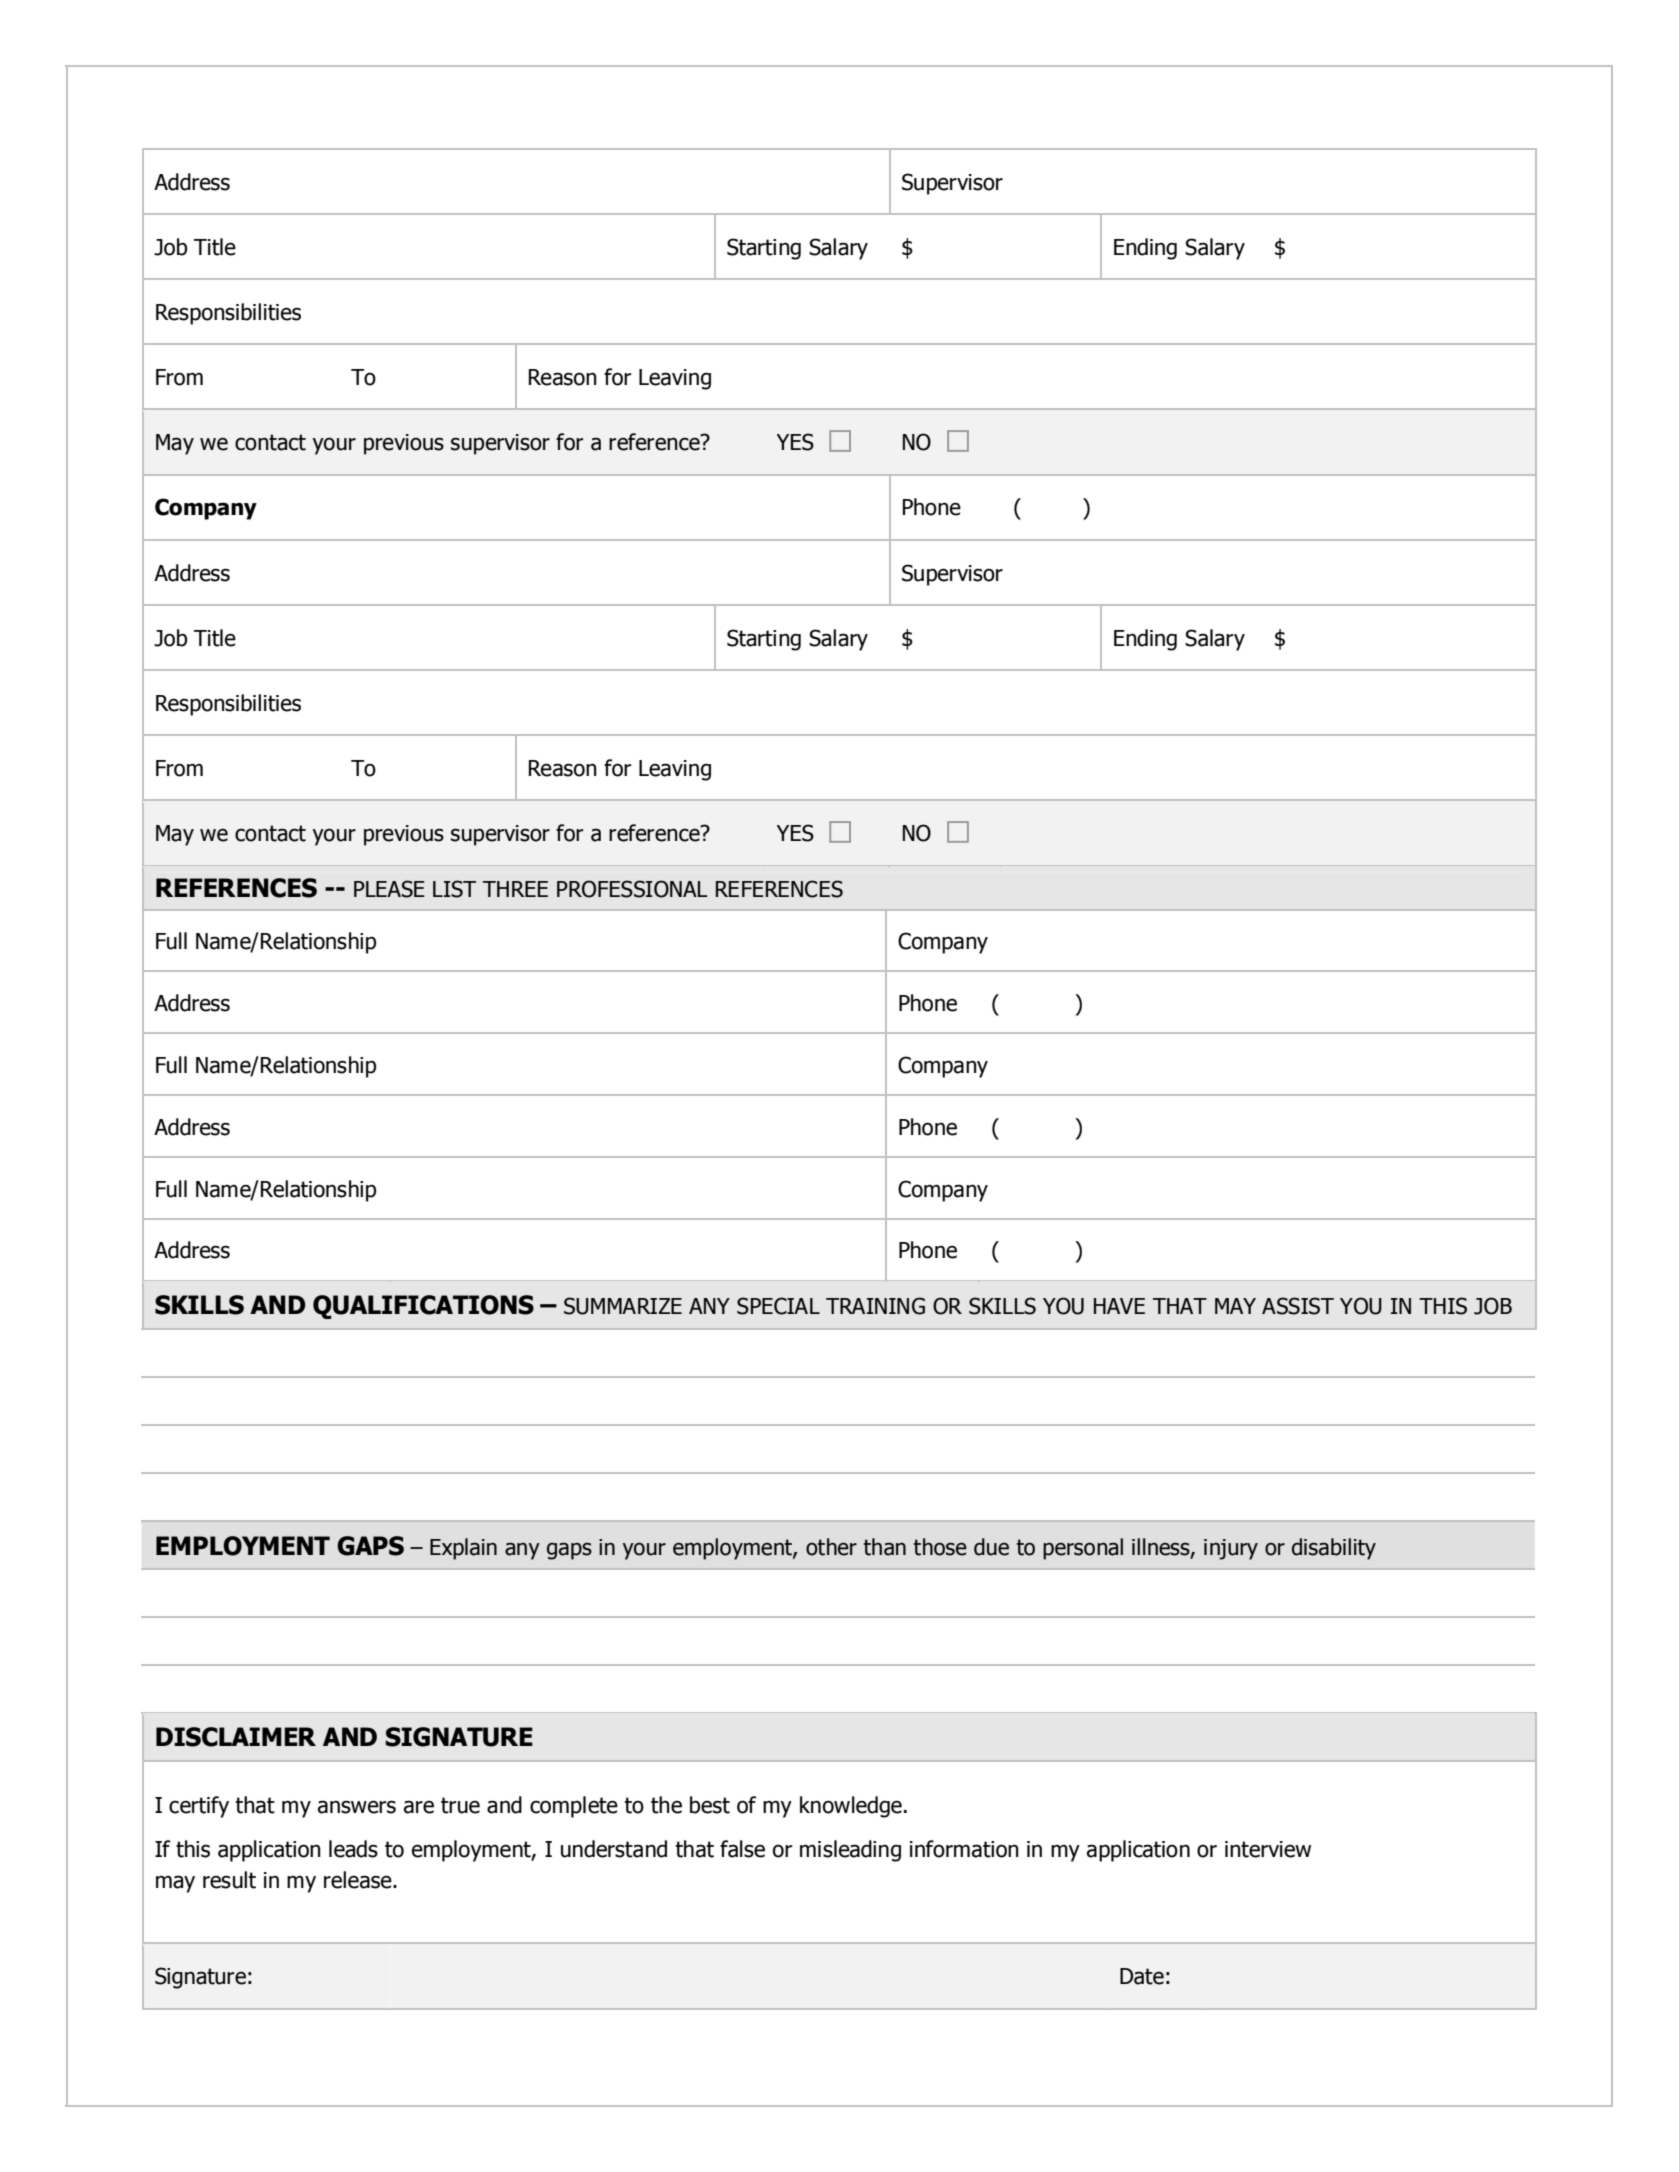 This image has width=1679, height=2172. I want to click on THREE, so click(515, 889).
